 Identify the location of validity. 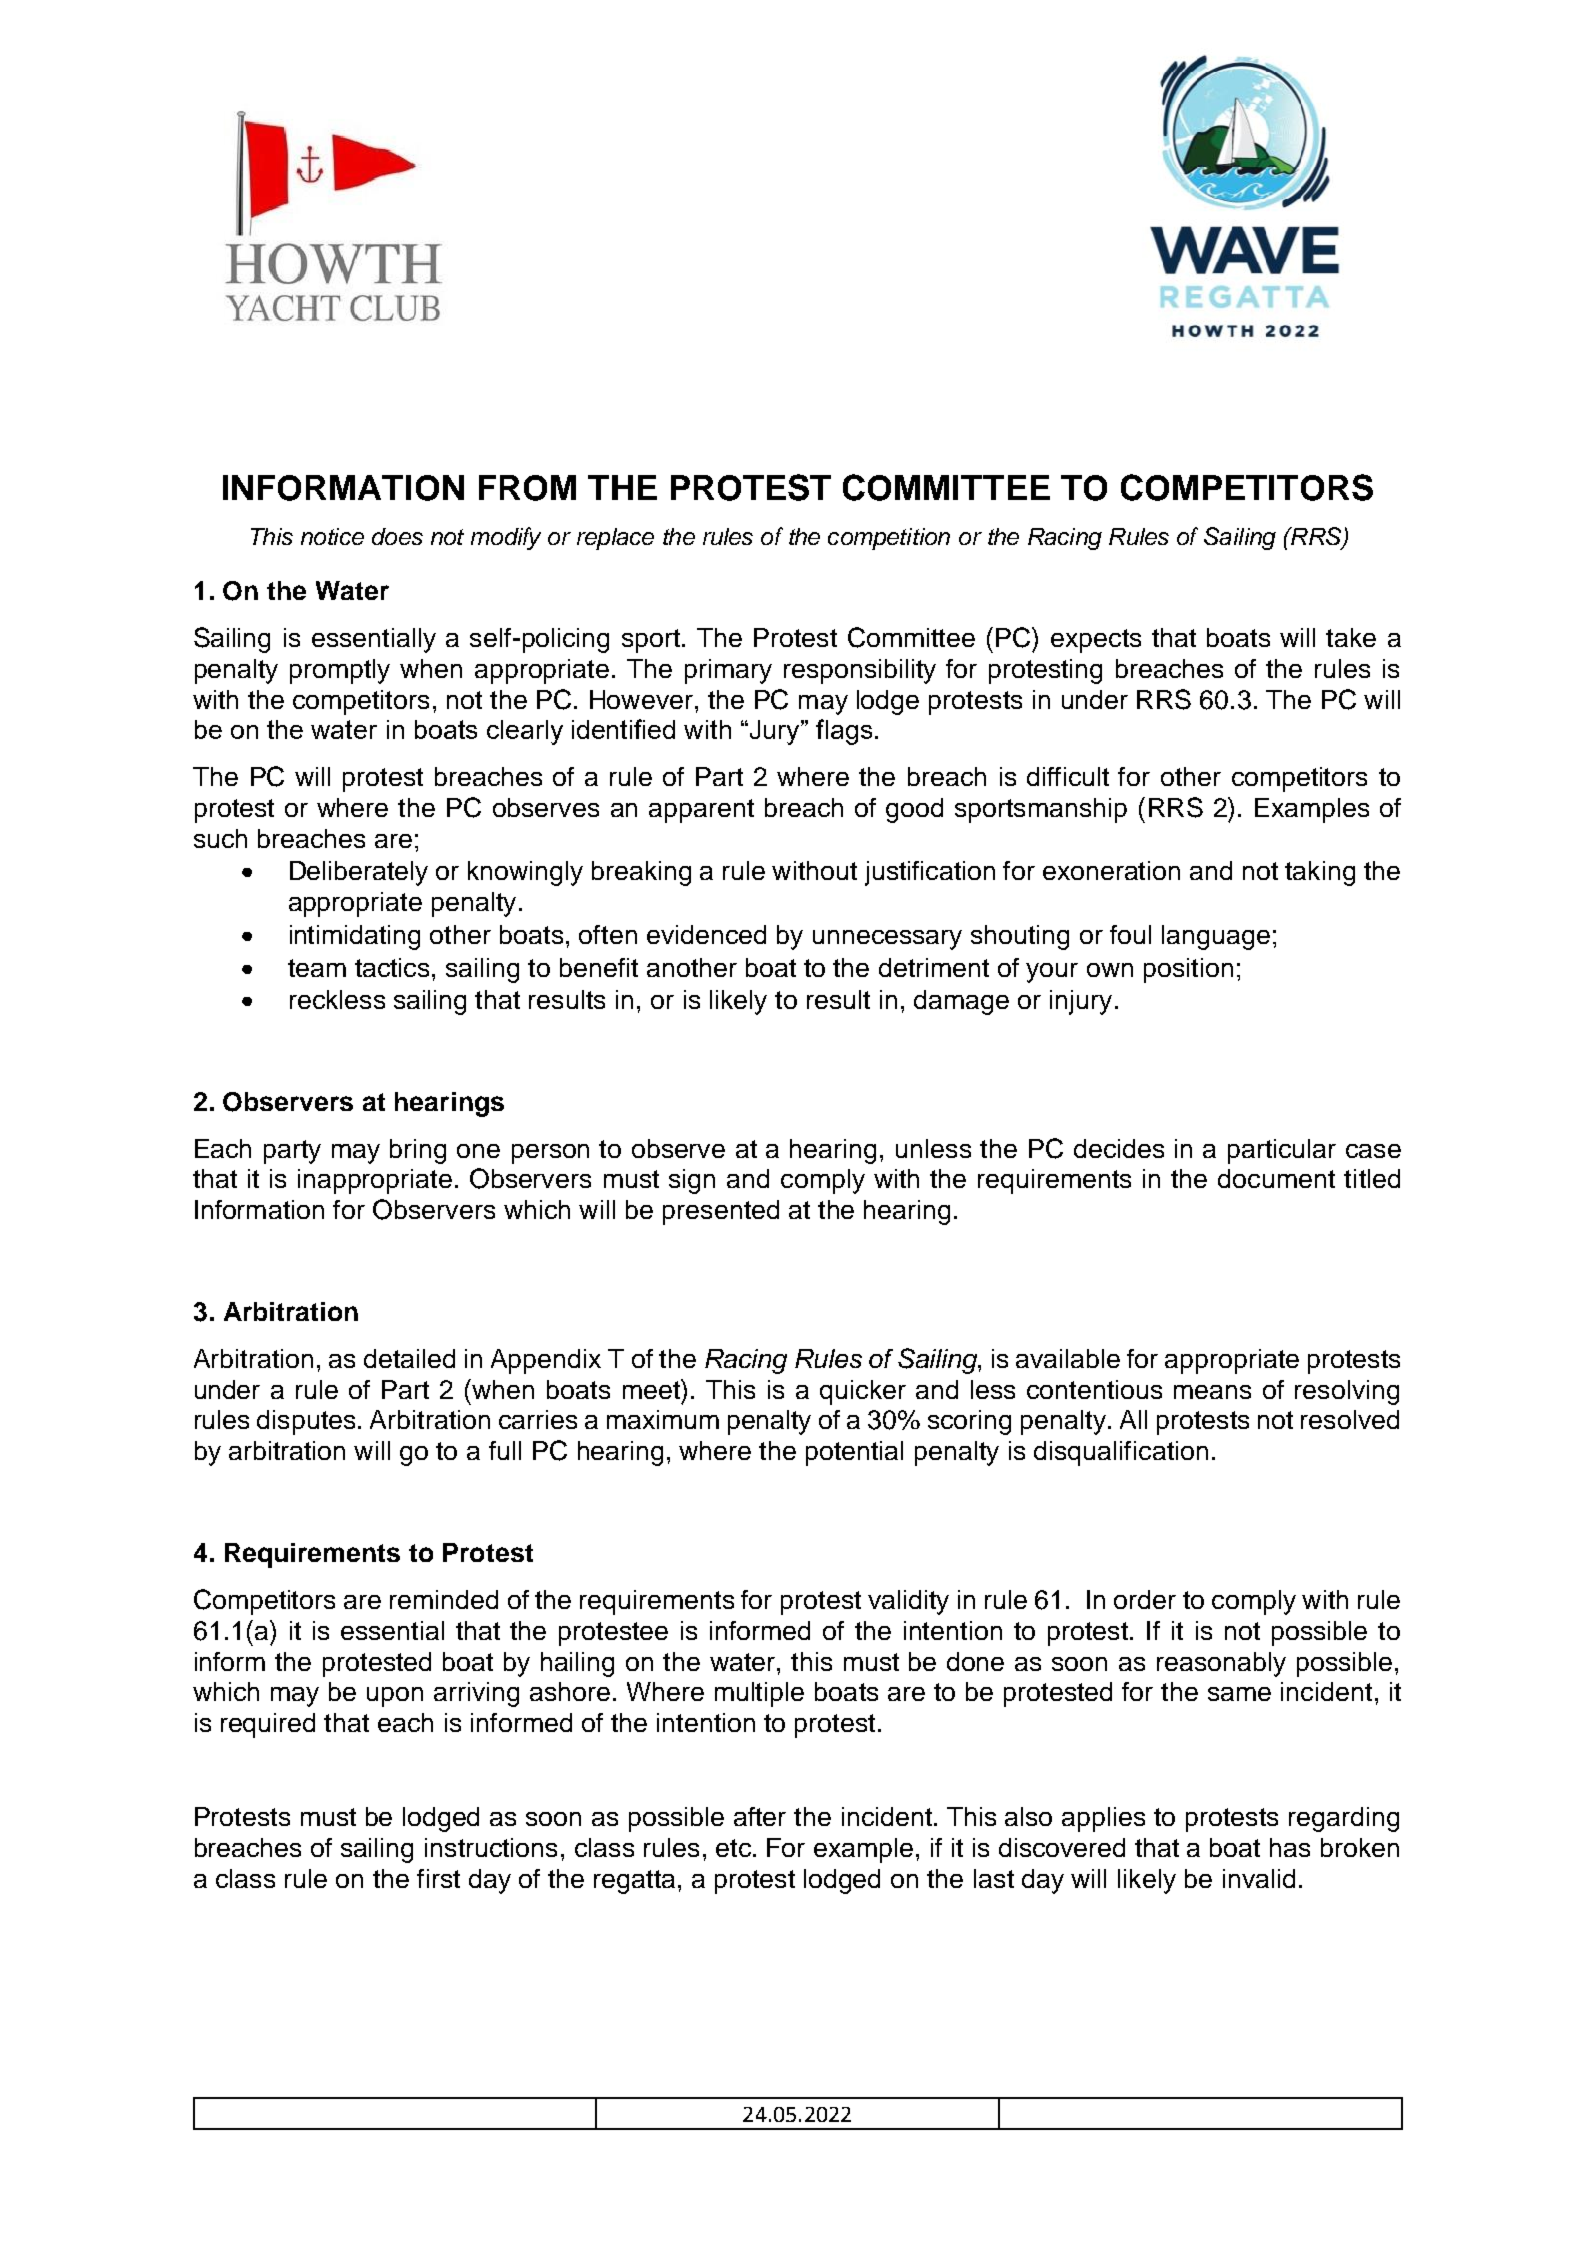
(908, 1602).
